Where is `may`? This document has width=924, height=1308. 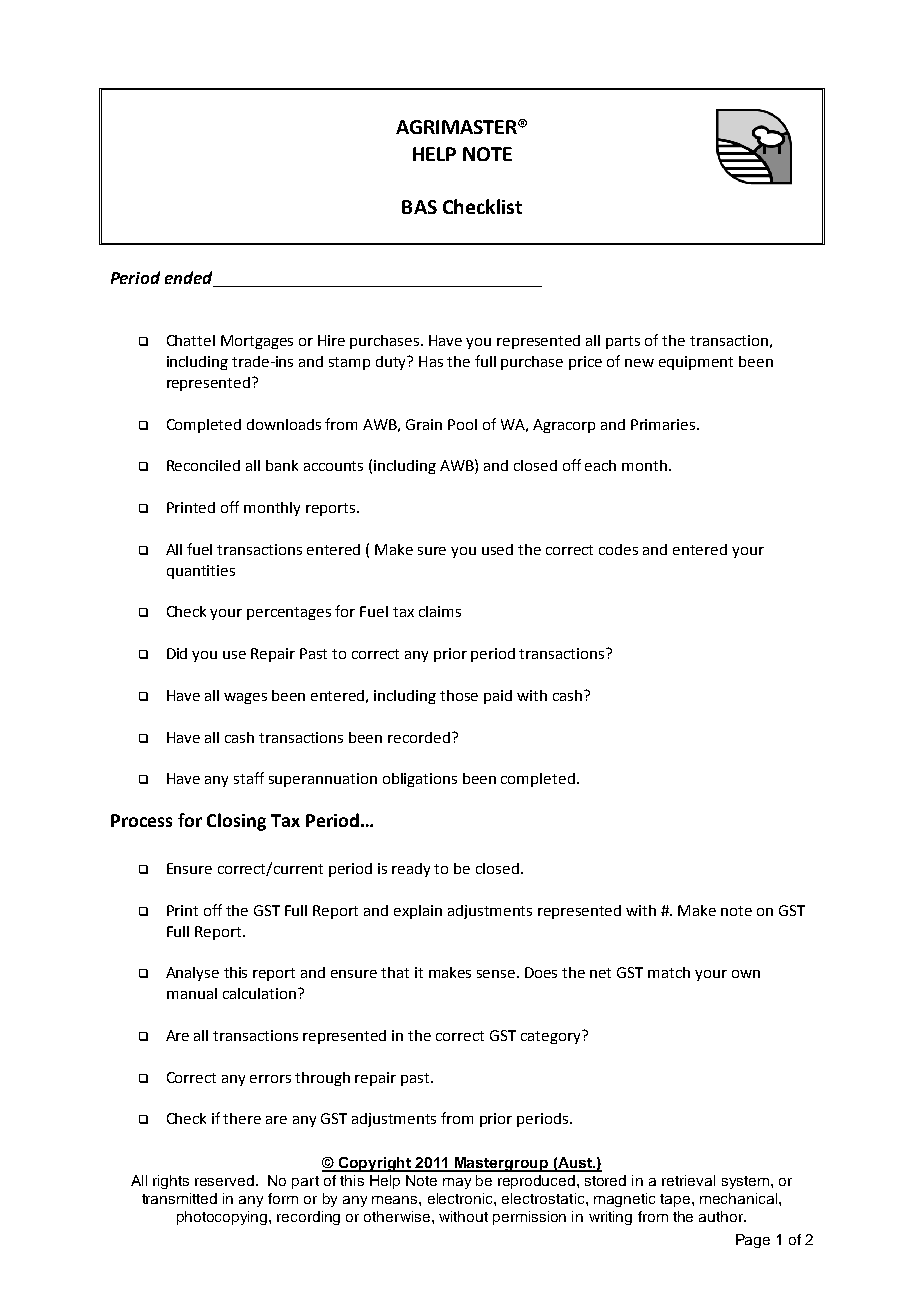 may is located at coordinates (457, 1183).
